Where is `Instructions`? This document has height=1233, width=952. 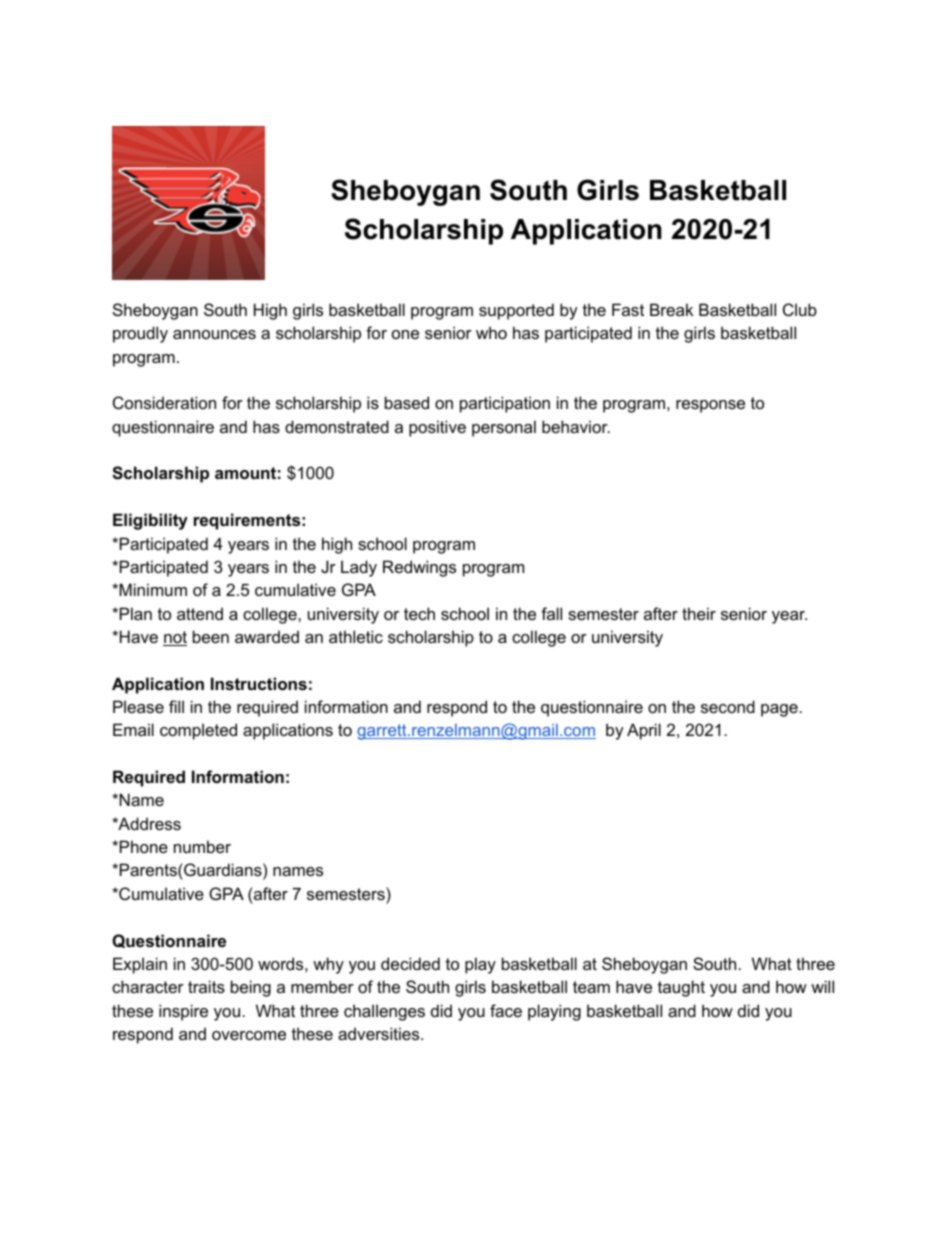
Instructions is located at coordinates (259, 683).
